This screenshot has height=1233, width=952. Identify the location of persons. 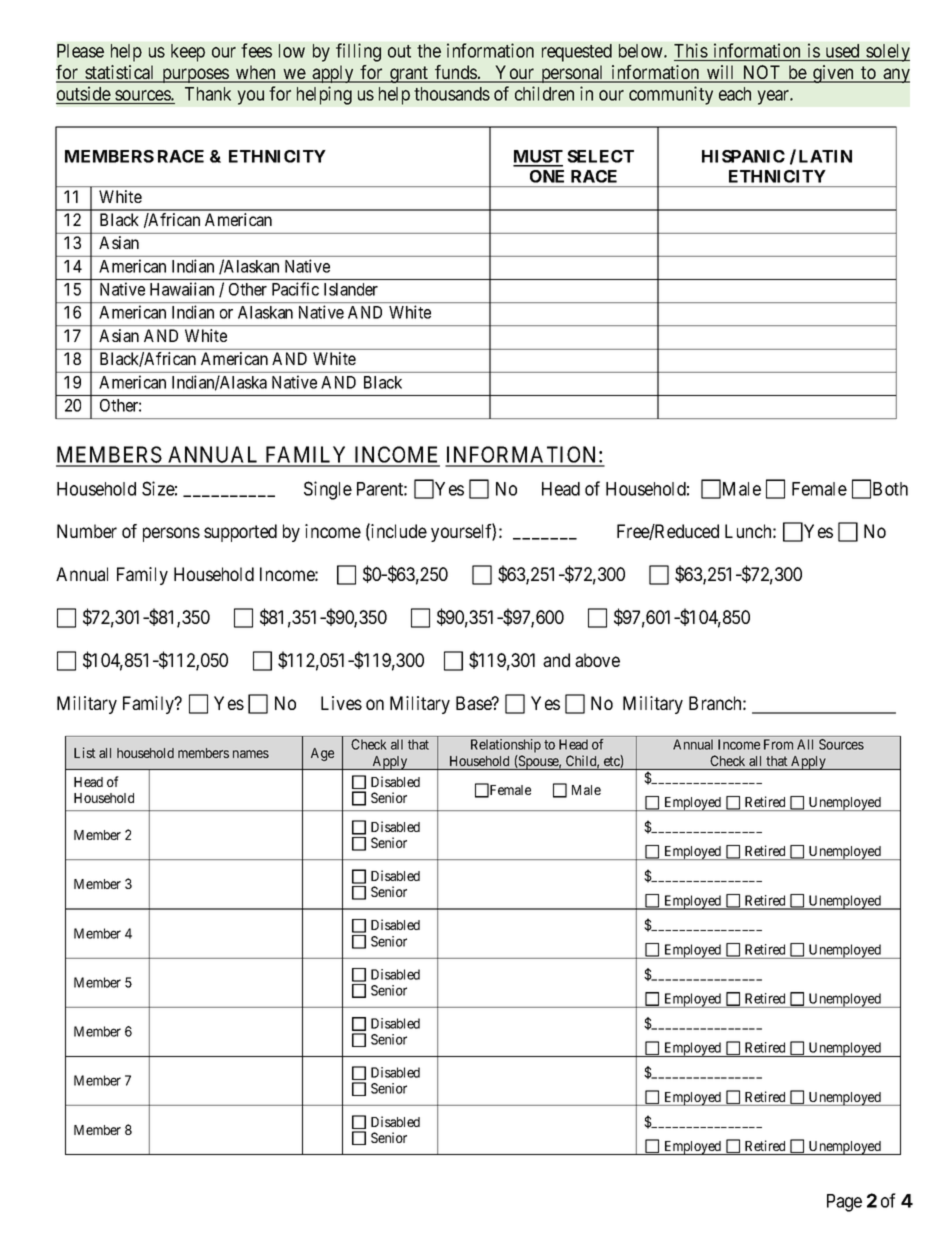
(171, 534).
